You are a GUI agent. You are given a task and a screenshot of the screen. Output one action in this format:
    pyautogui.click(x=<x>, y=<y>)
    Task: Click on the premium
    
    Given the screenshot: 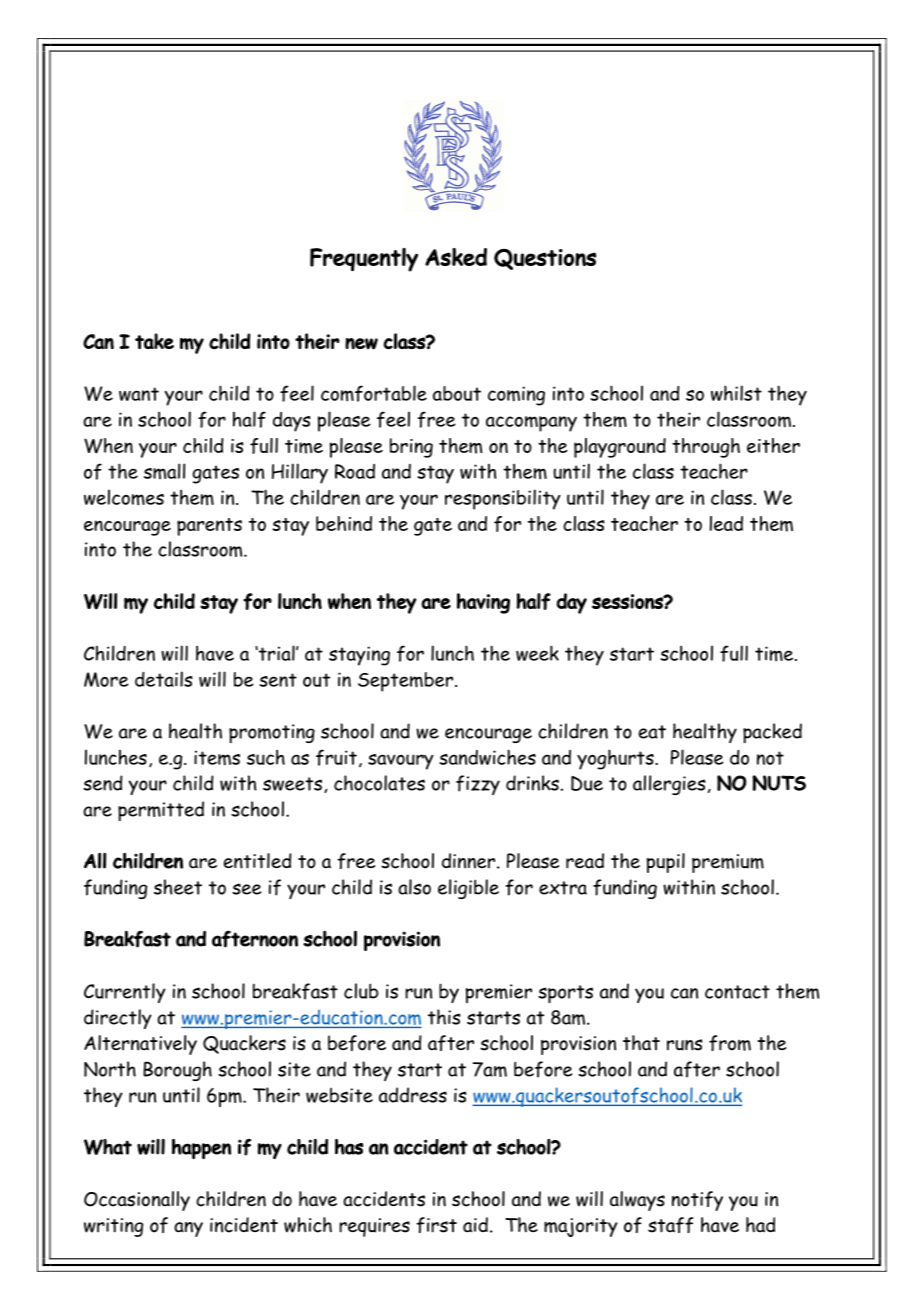 What is the action you would take?
    pyautogui.click(x=728, y=863)
